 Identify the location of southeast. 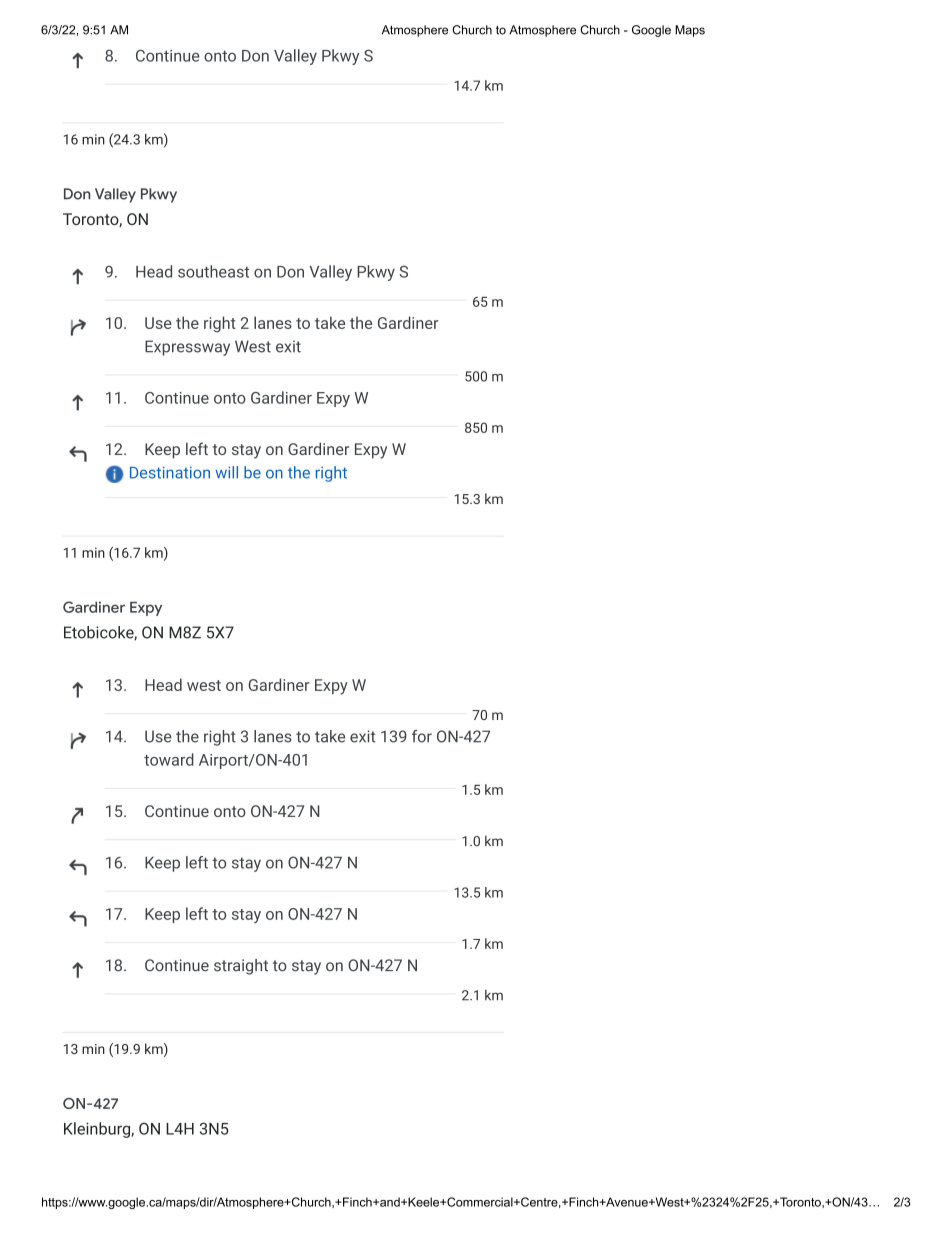
(213, 271).
